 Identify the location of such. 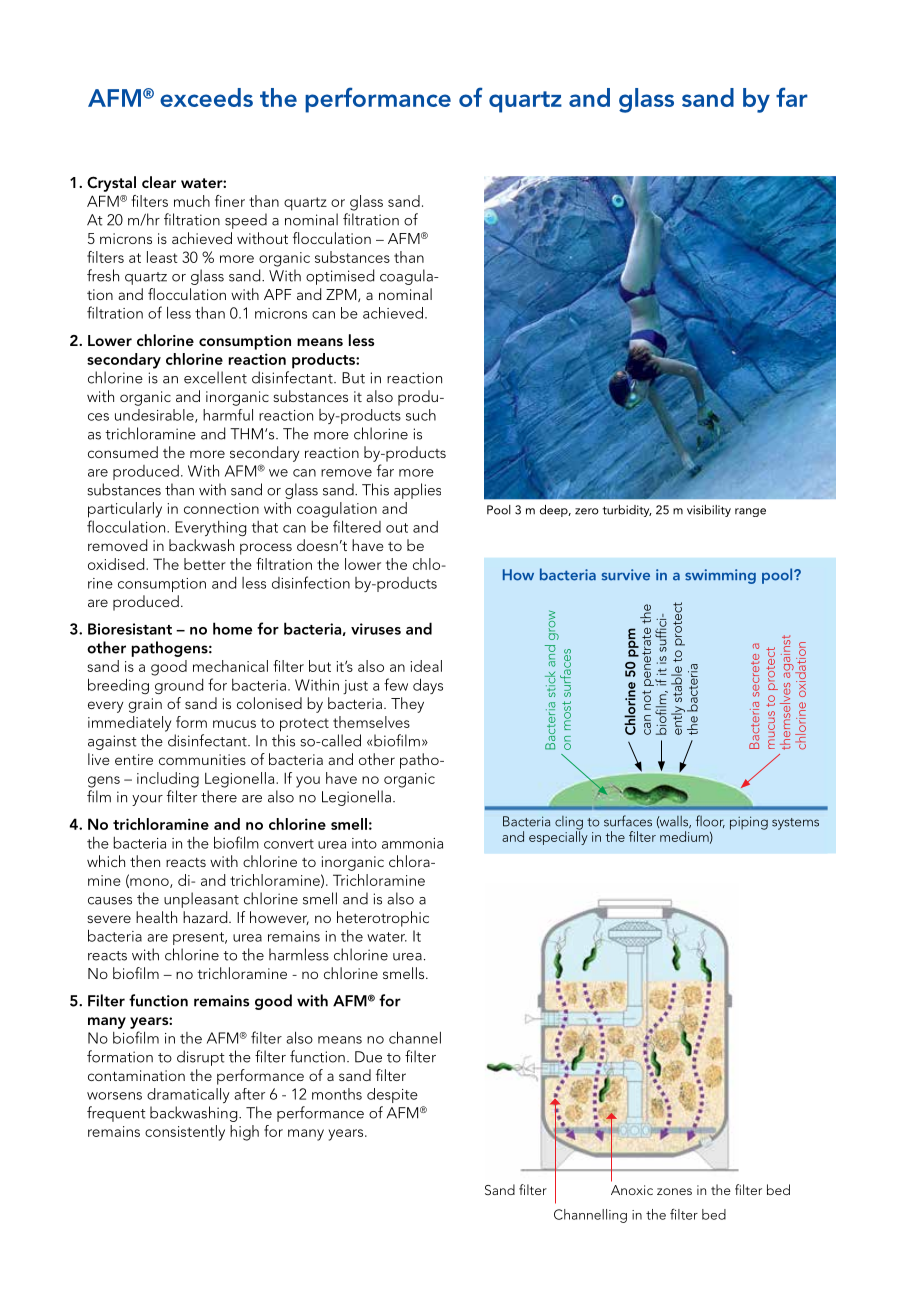
(421, 415).
